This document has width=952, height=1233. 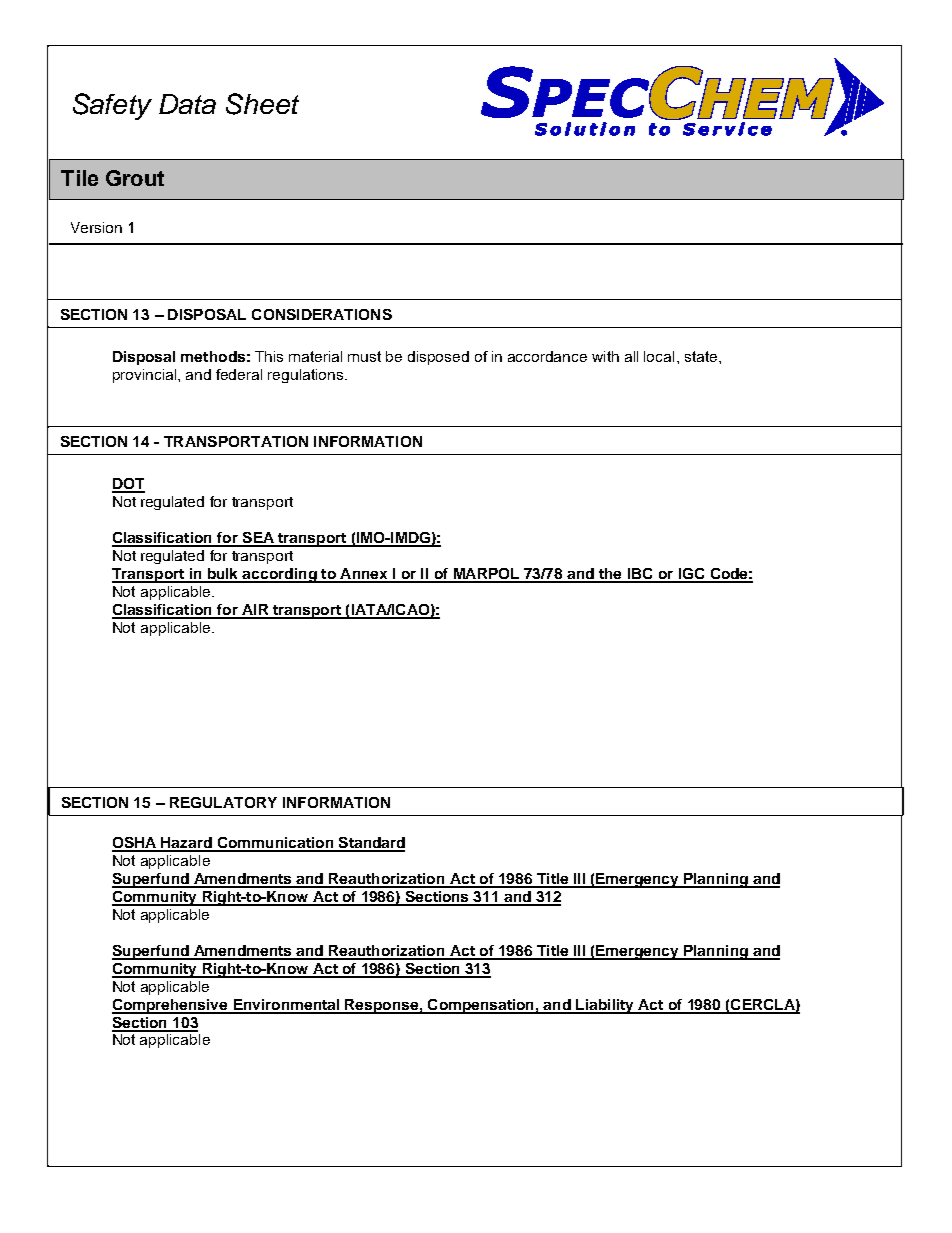 I want to click on Sheet, so click(x=262, y=104).
